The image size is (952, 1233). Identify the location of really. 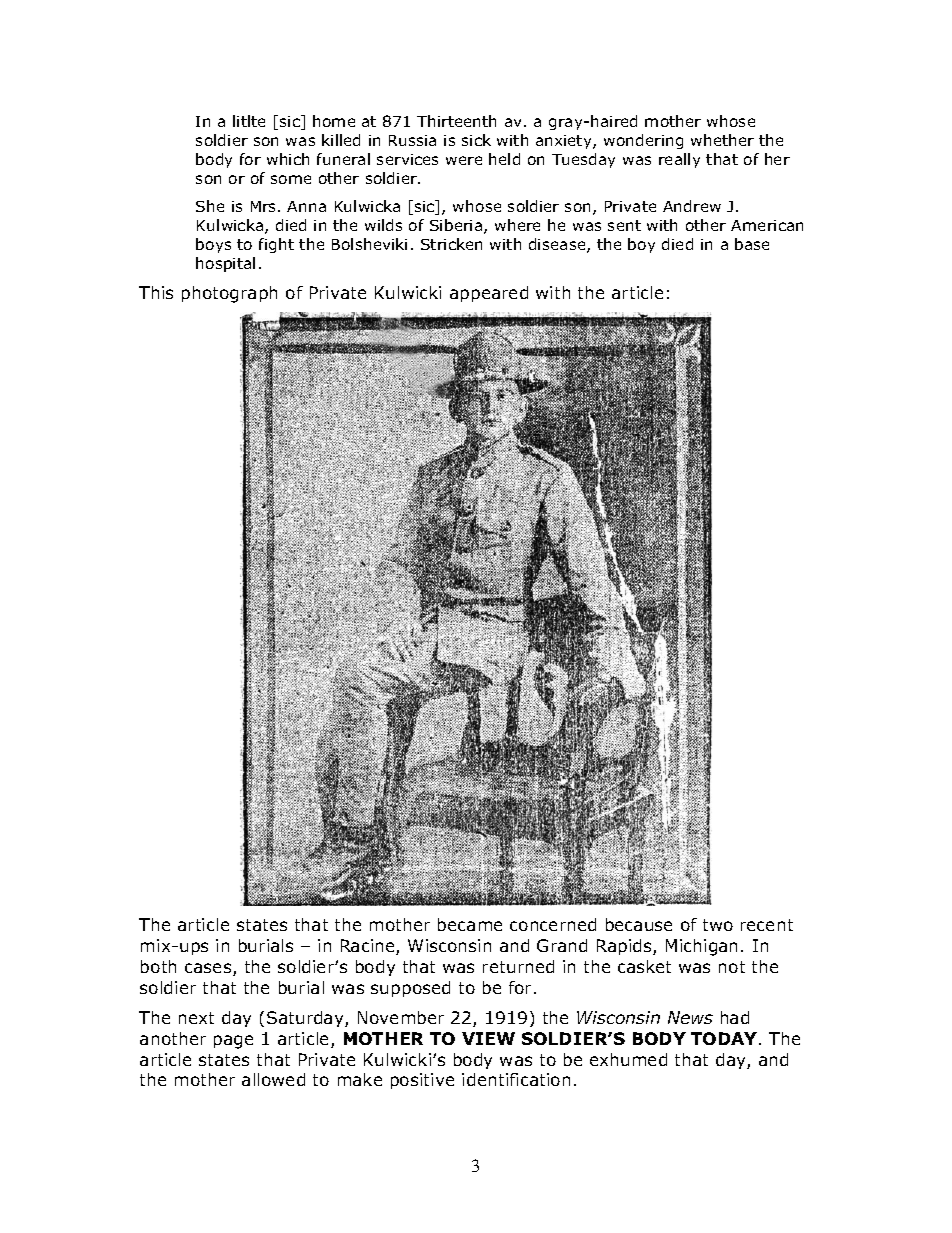
(679, 160).
